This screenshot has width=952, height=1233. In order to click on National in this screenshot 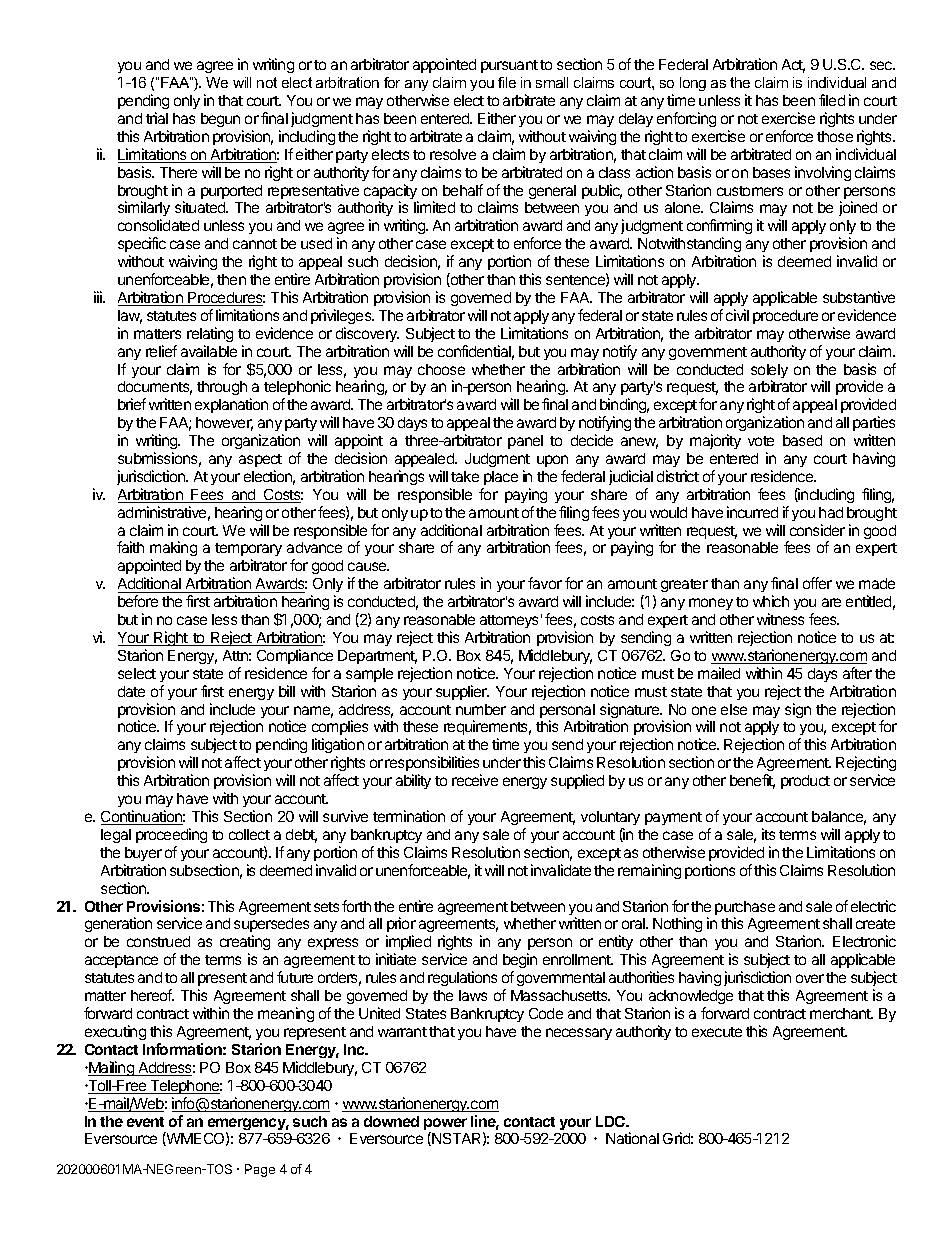, I will do `click(632, 1138)`.
